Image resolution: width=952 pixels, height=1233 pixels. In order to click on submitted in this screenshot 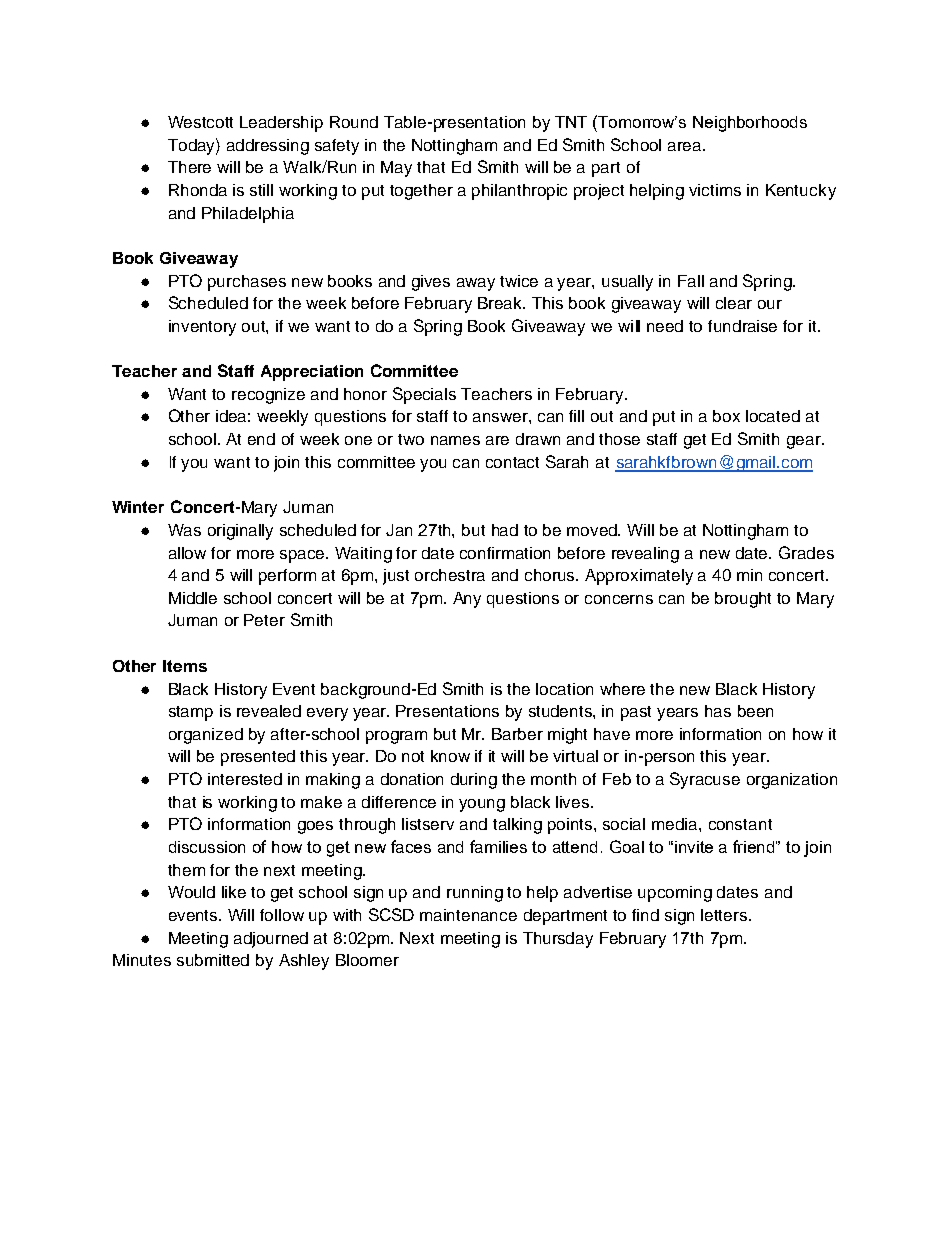, I will do `click(213, 960)`.
